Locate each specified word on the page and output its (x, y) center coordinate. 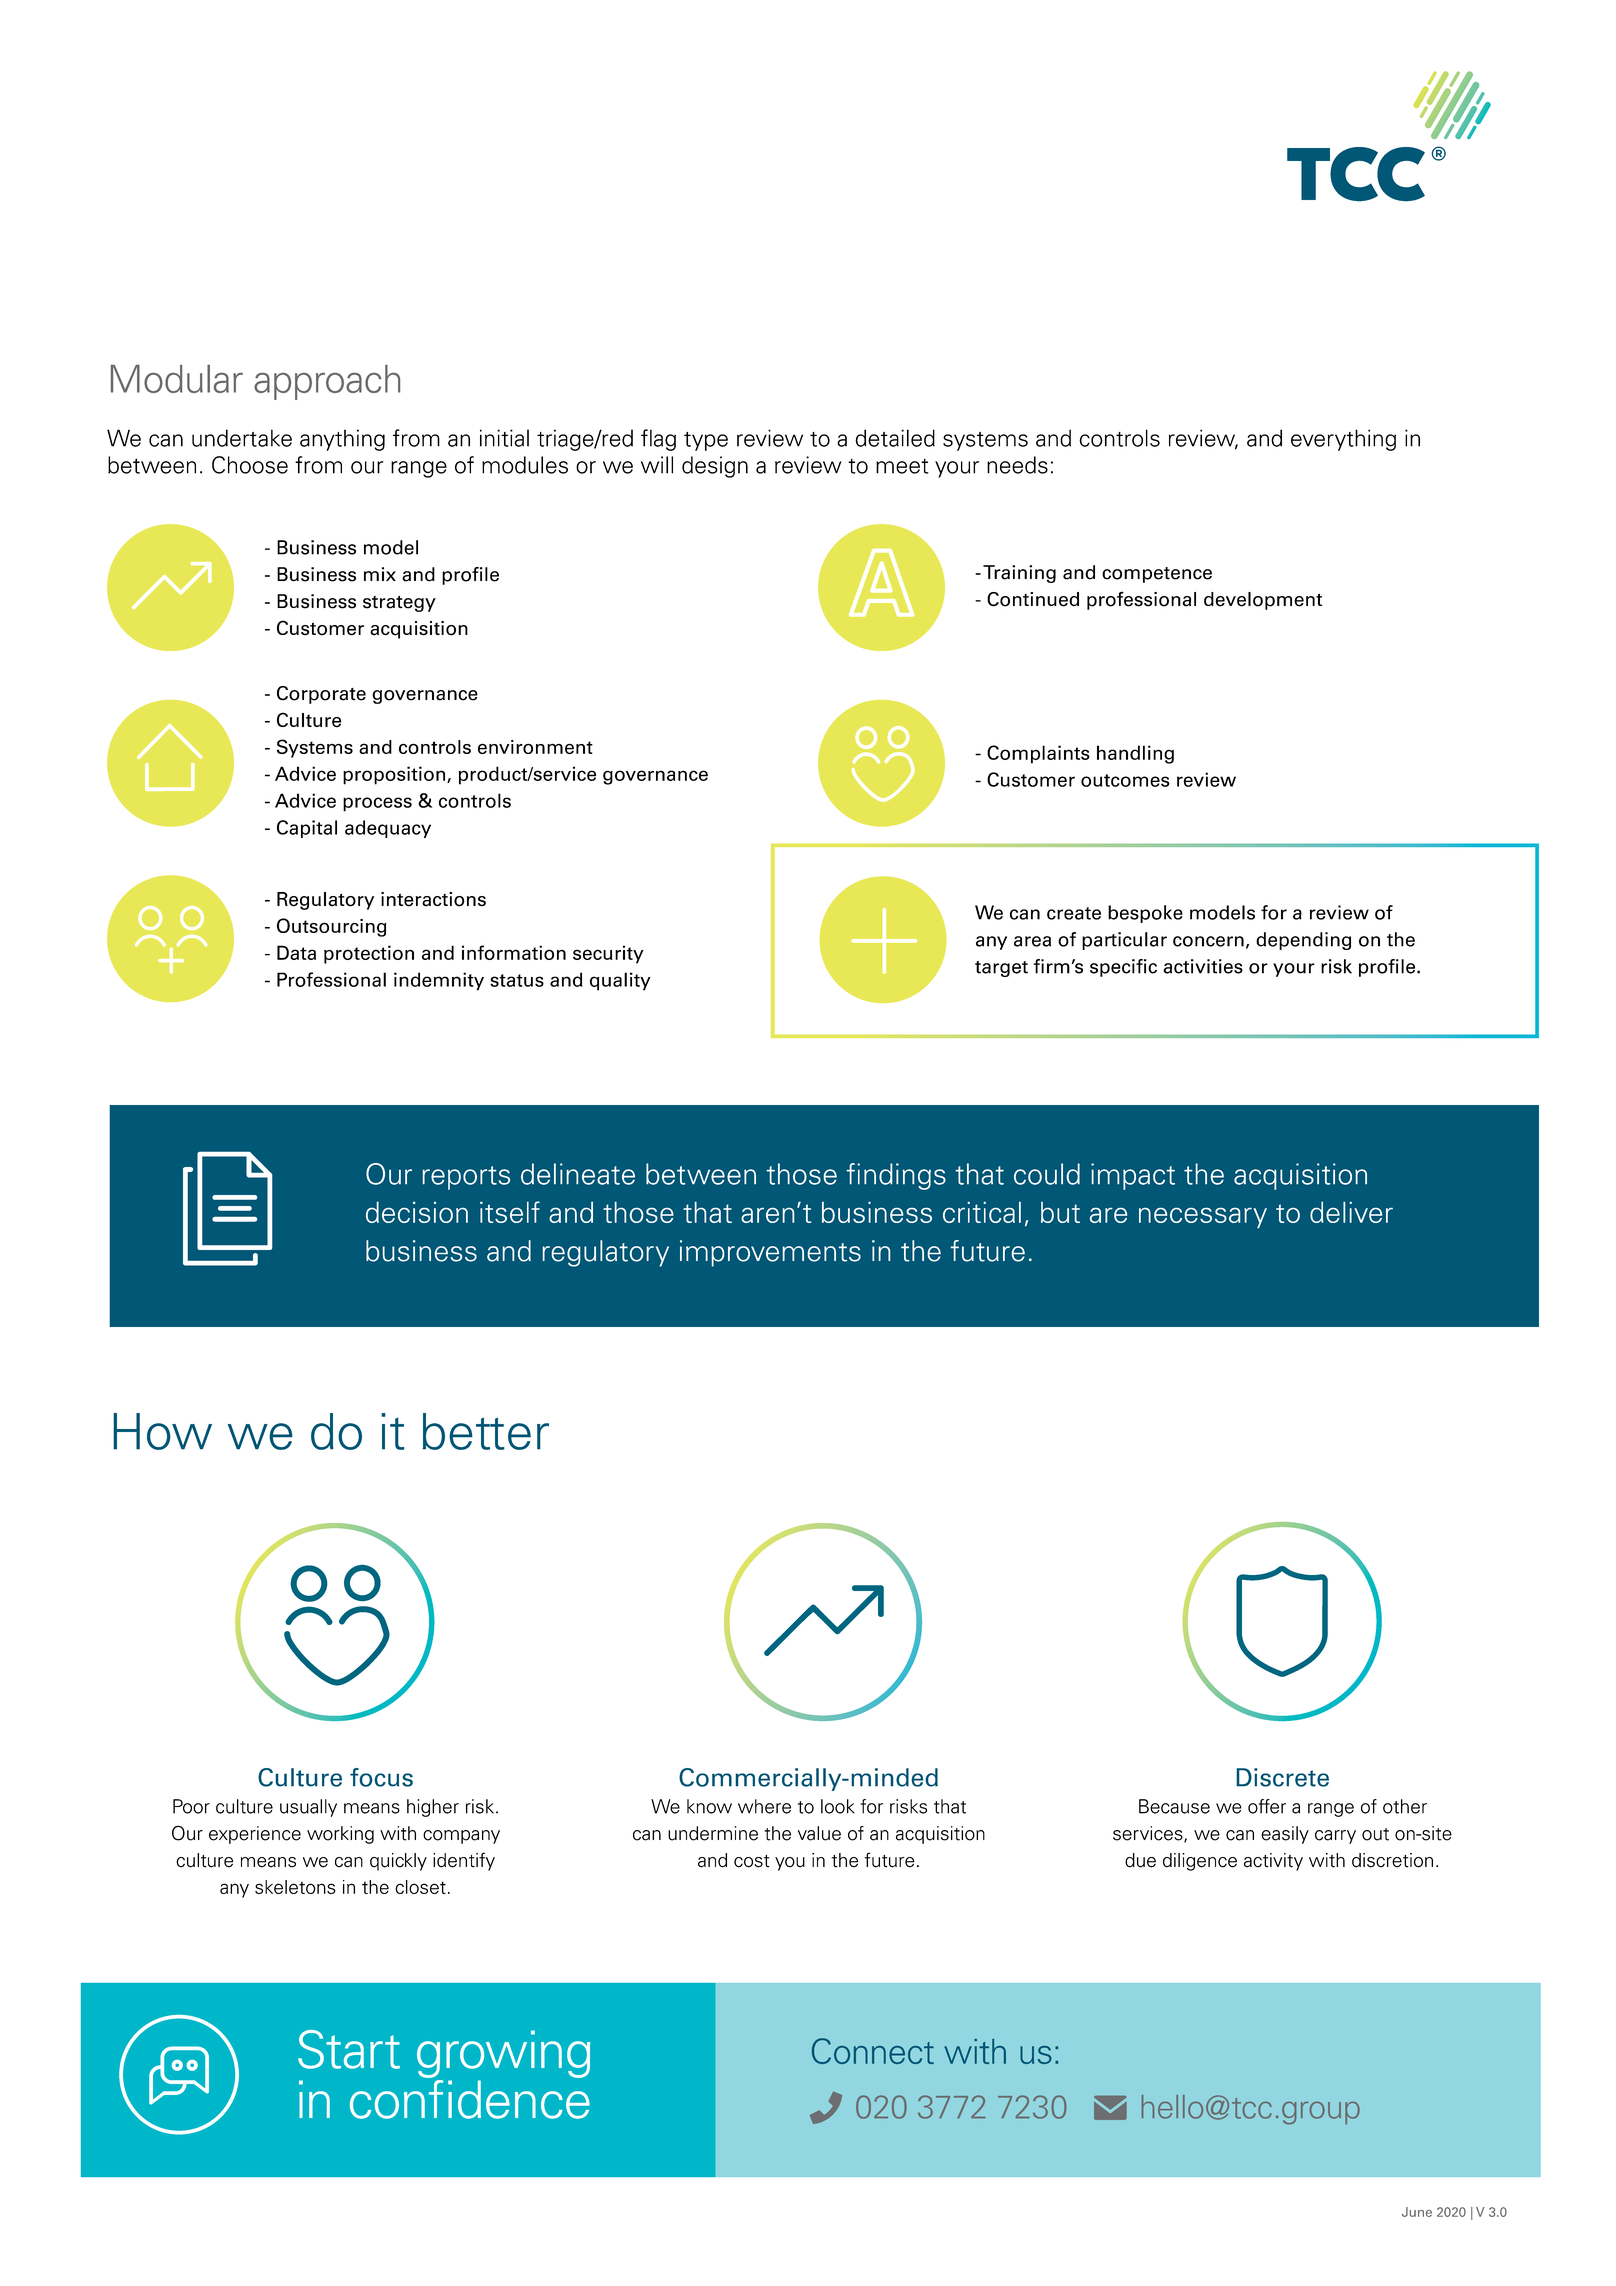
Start (349, 2049)
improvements (770, 1253)
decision (417, 1212)
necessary (1203, 1218)
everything (1343, 440)
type (706, 441)
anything (342, 440)
